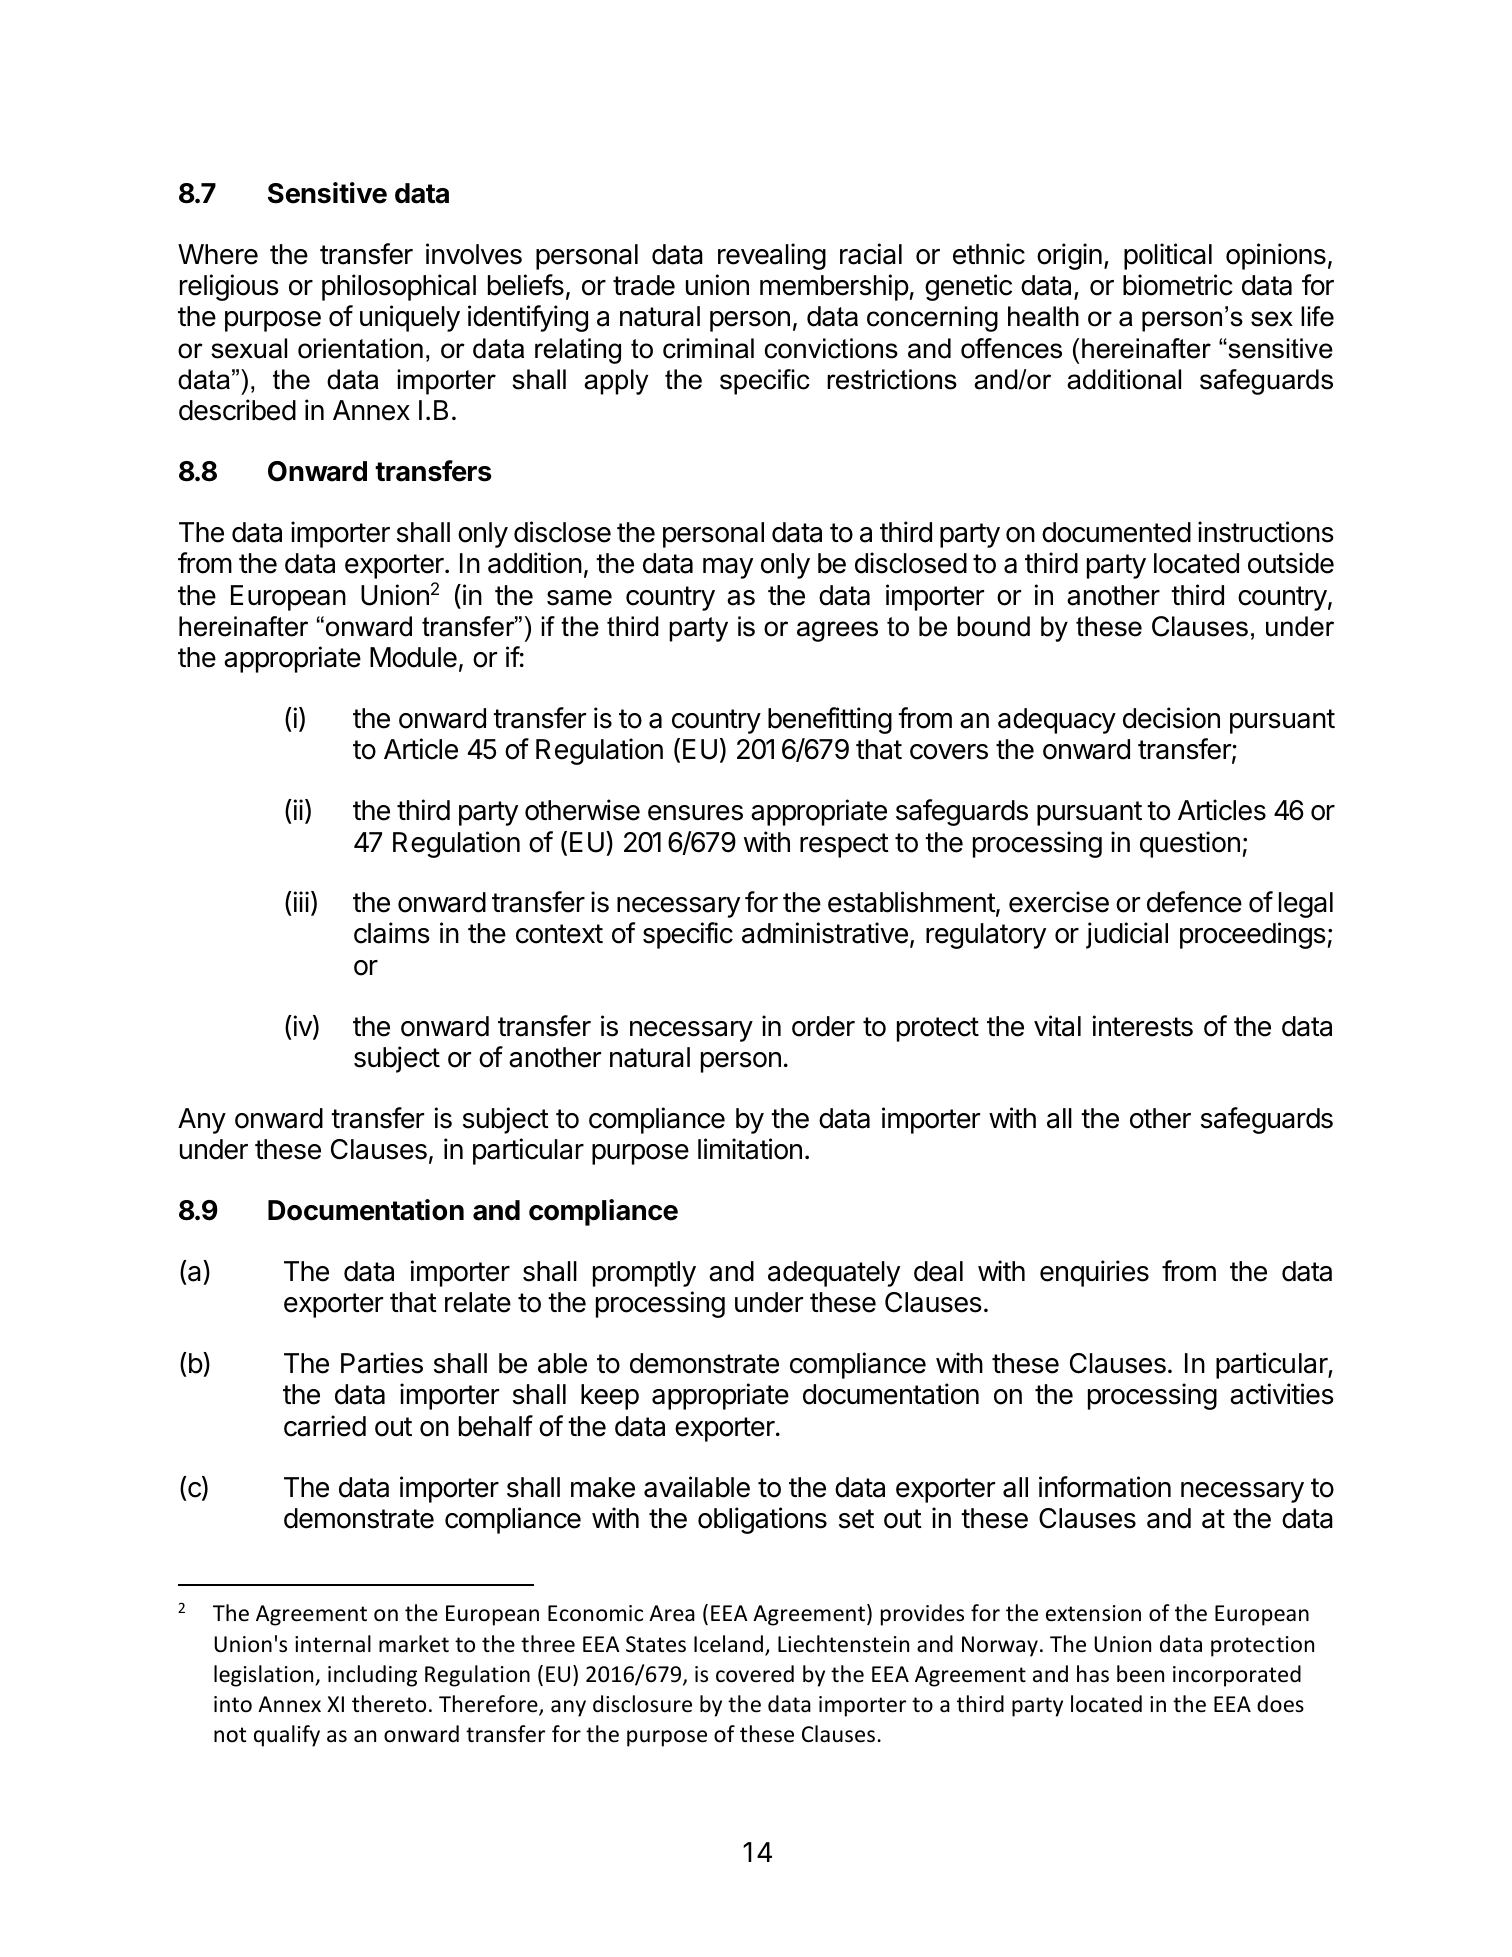 The height and width of the screenshot is (1957, 1512). Describe the element at coordinates (1171, 718) in the screenshot. I see `decision` at that location.
